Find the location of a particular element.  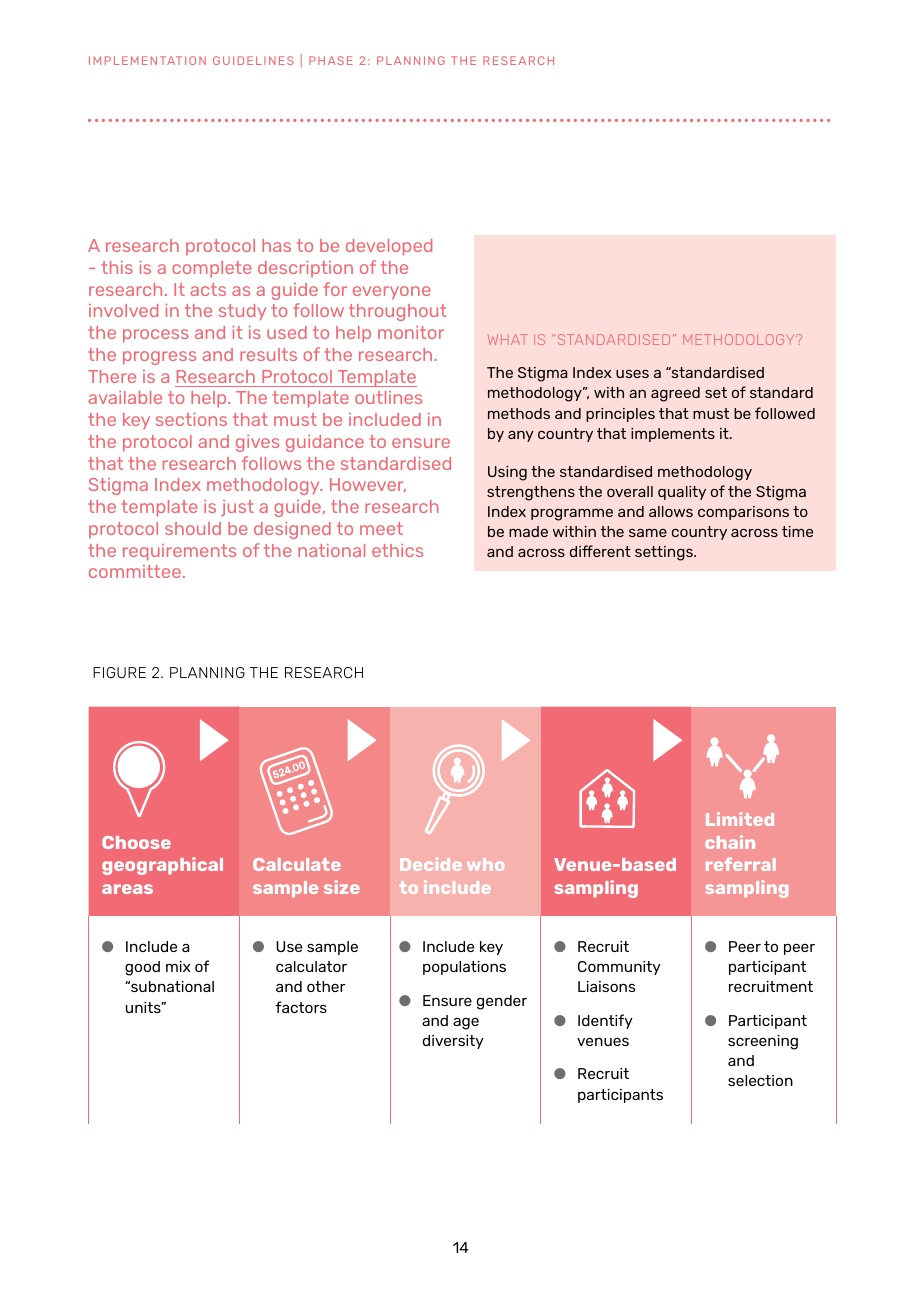

uses is located at coordinates (632, 373).
